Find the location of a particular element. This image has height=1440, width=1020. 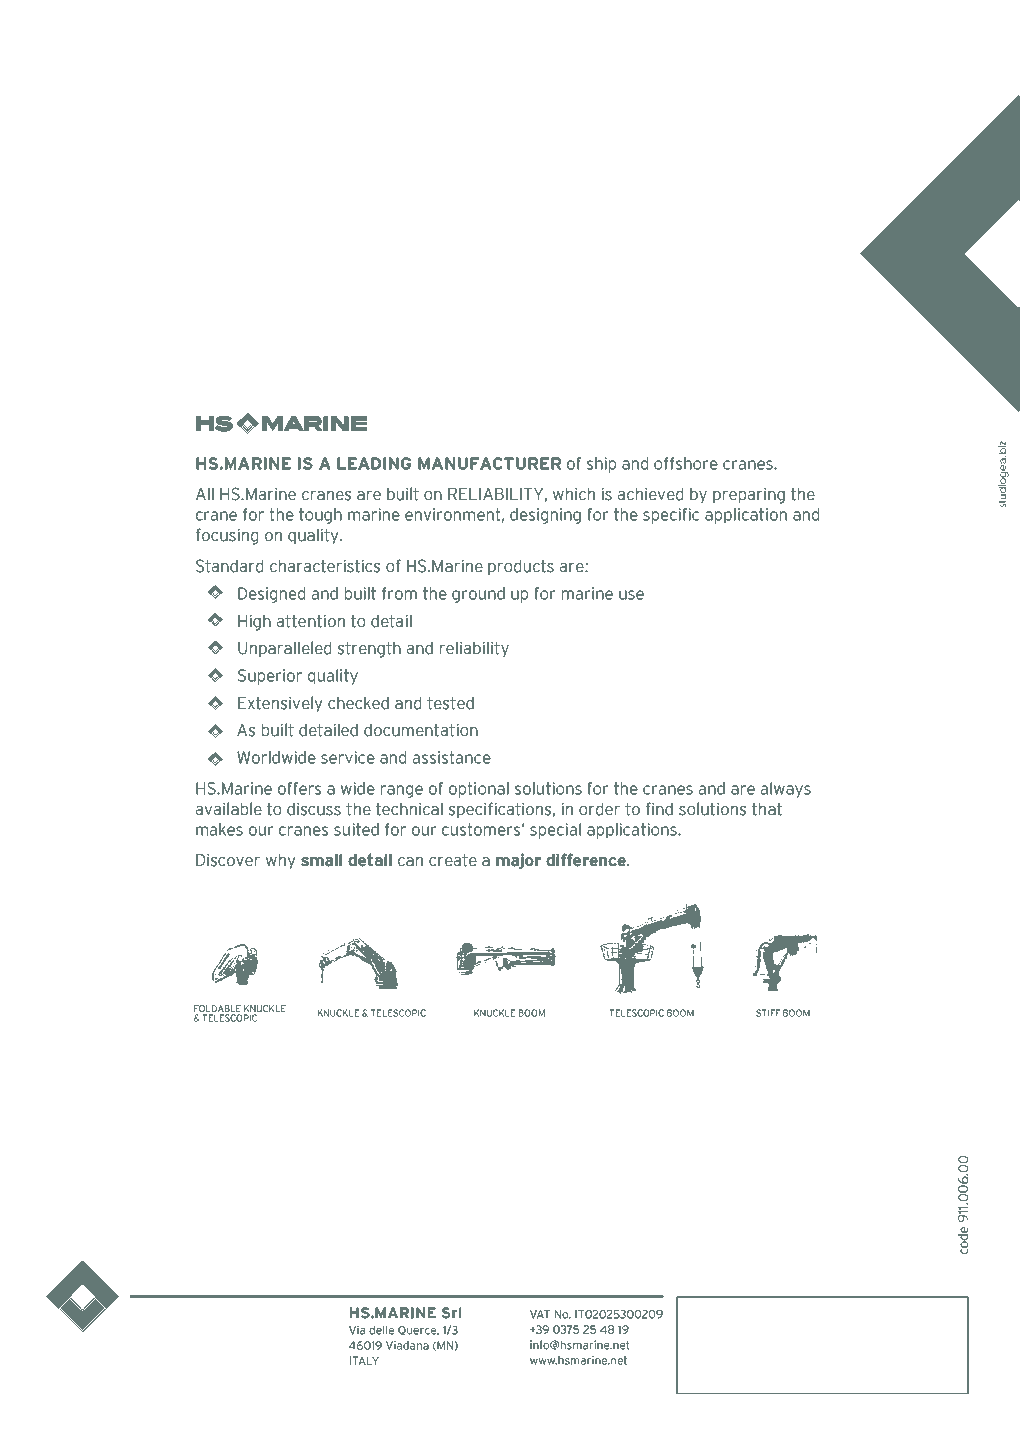

discuss is located at coordinates (314, 809).
